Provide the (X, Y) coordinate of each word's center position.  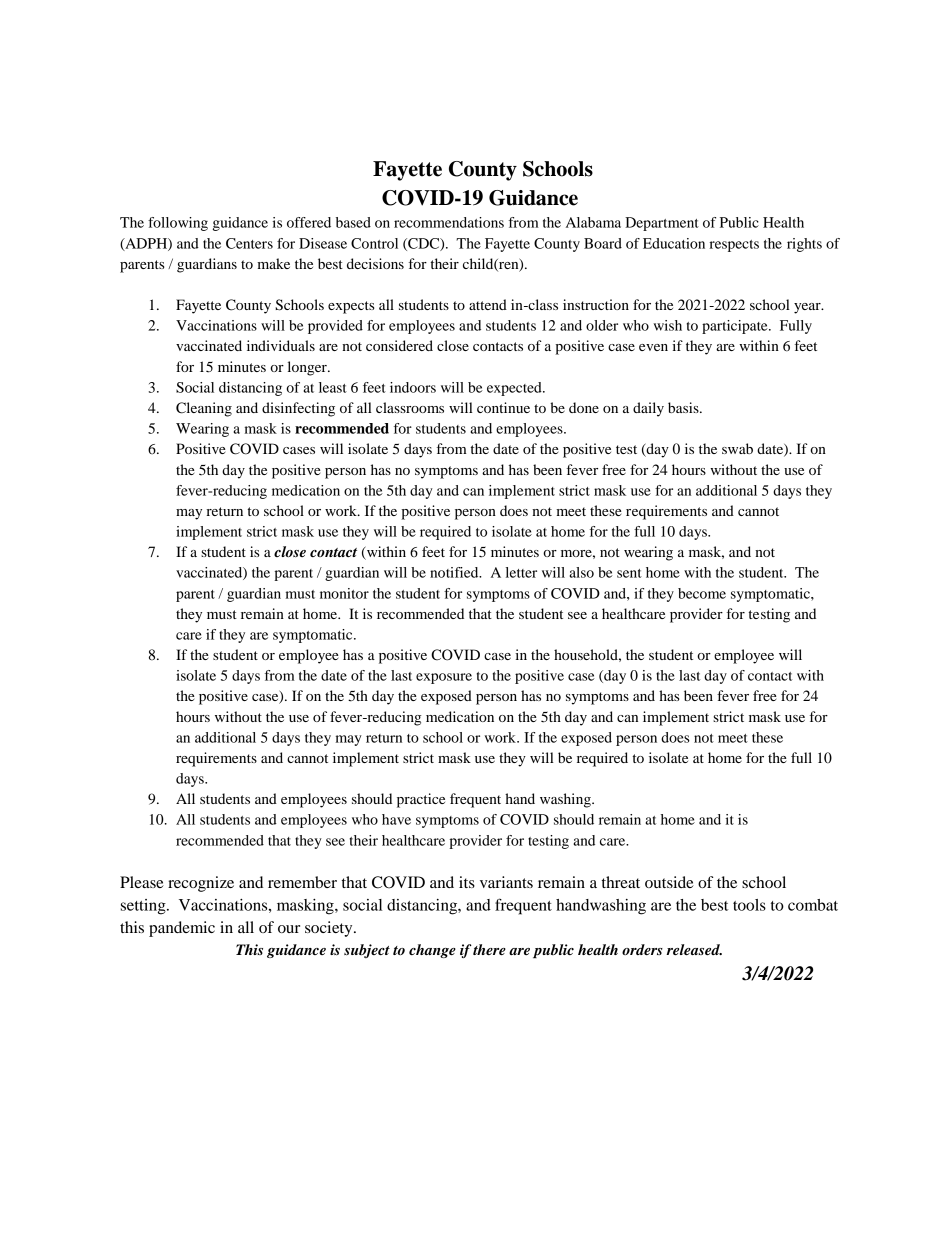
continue (503, 407)
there (489, 949)
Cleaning (204, 409)
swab (737, 448)
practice (421, 800)
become (702, 593)
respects (734, 246)
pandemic (182, 929)
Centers (249, 243)
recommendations (449, 222)
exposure (444, 678)
